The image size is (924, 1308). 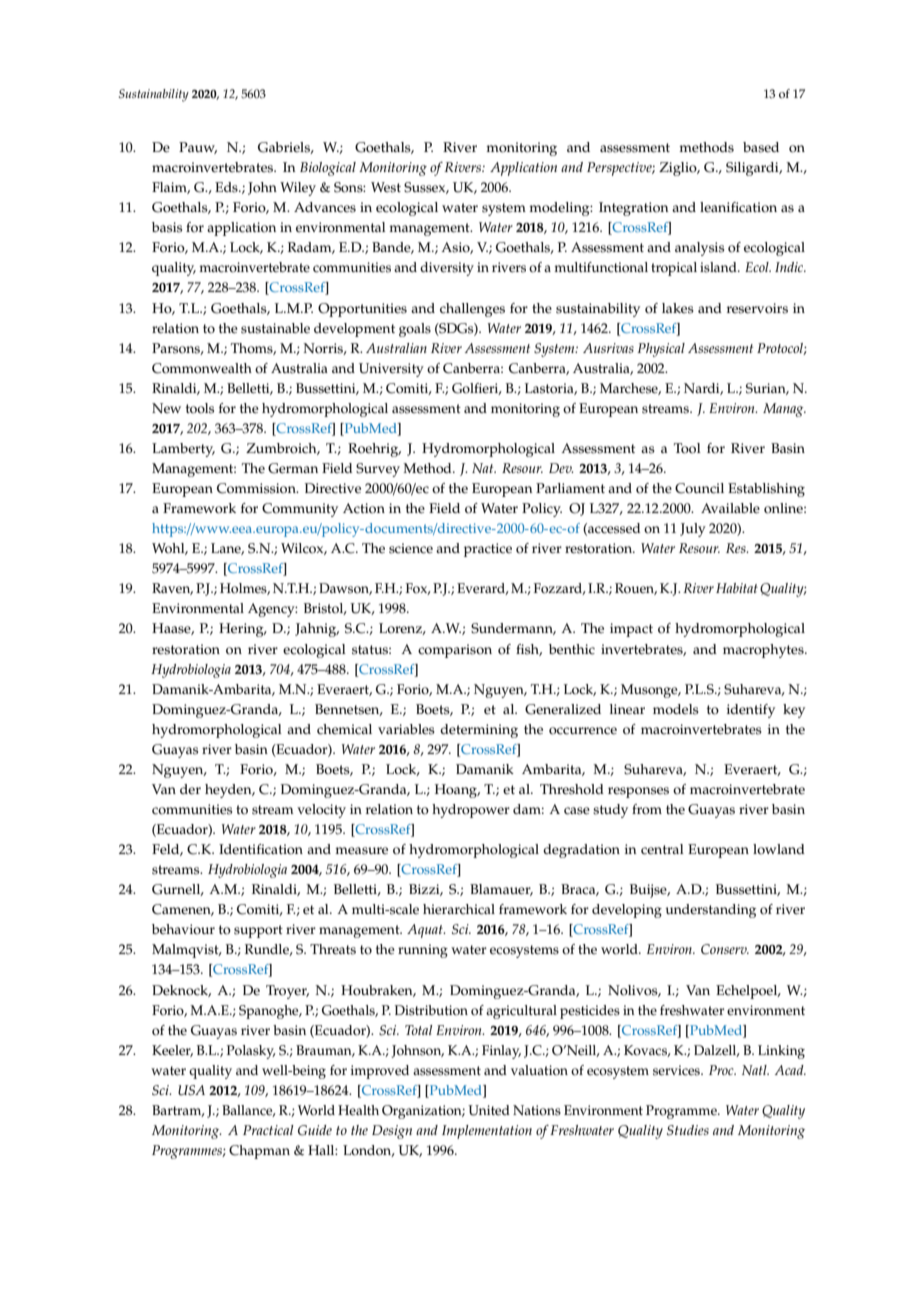 What do you see at coordinates (172, 589) in the page?
I see `Raven` at bounding box center [172, 589].
